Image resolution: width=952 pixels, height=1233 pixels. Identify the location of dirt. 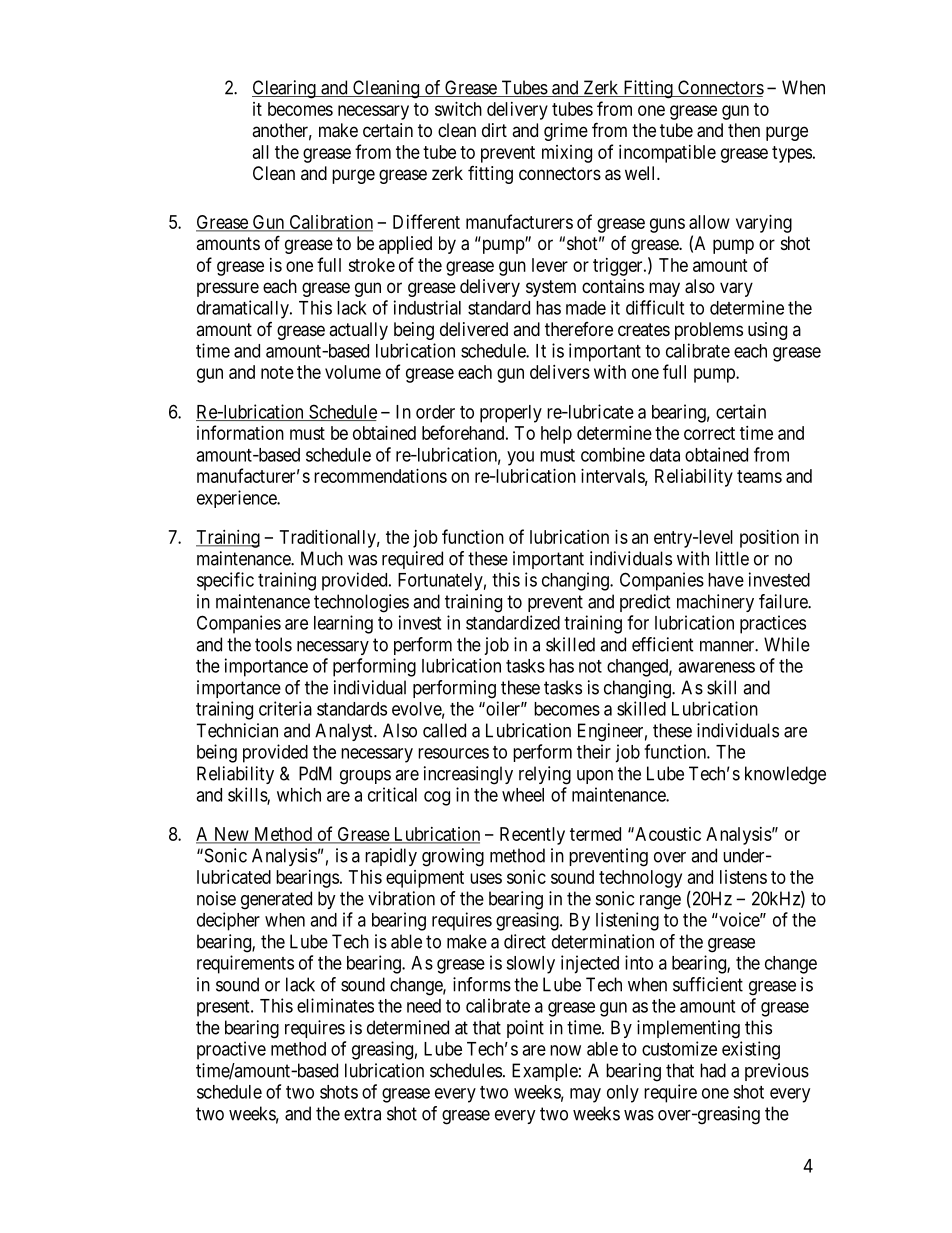
(494, 130).
